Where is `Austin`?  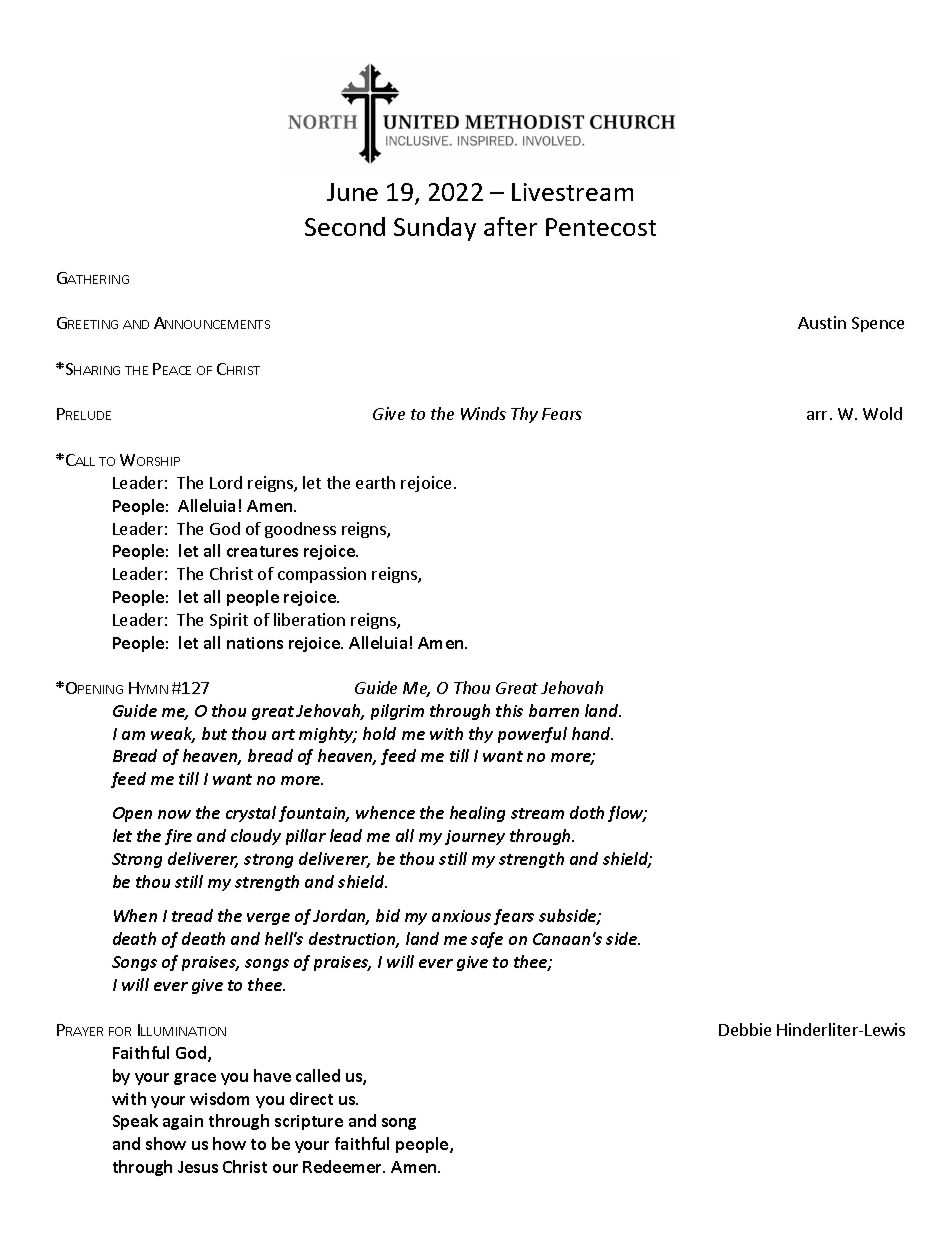
Austin is located at coordinates (822, 322).
